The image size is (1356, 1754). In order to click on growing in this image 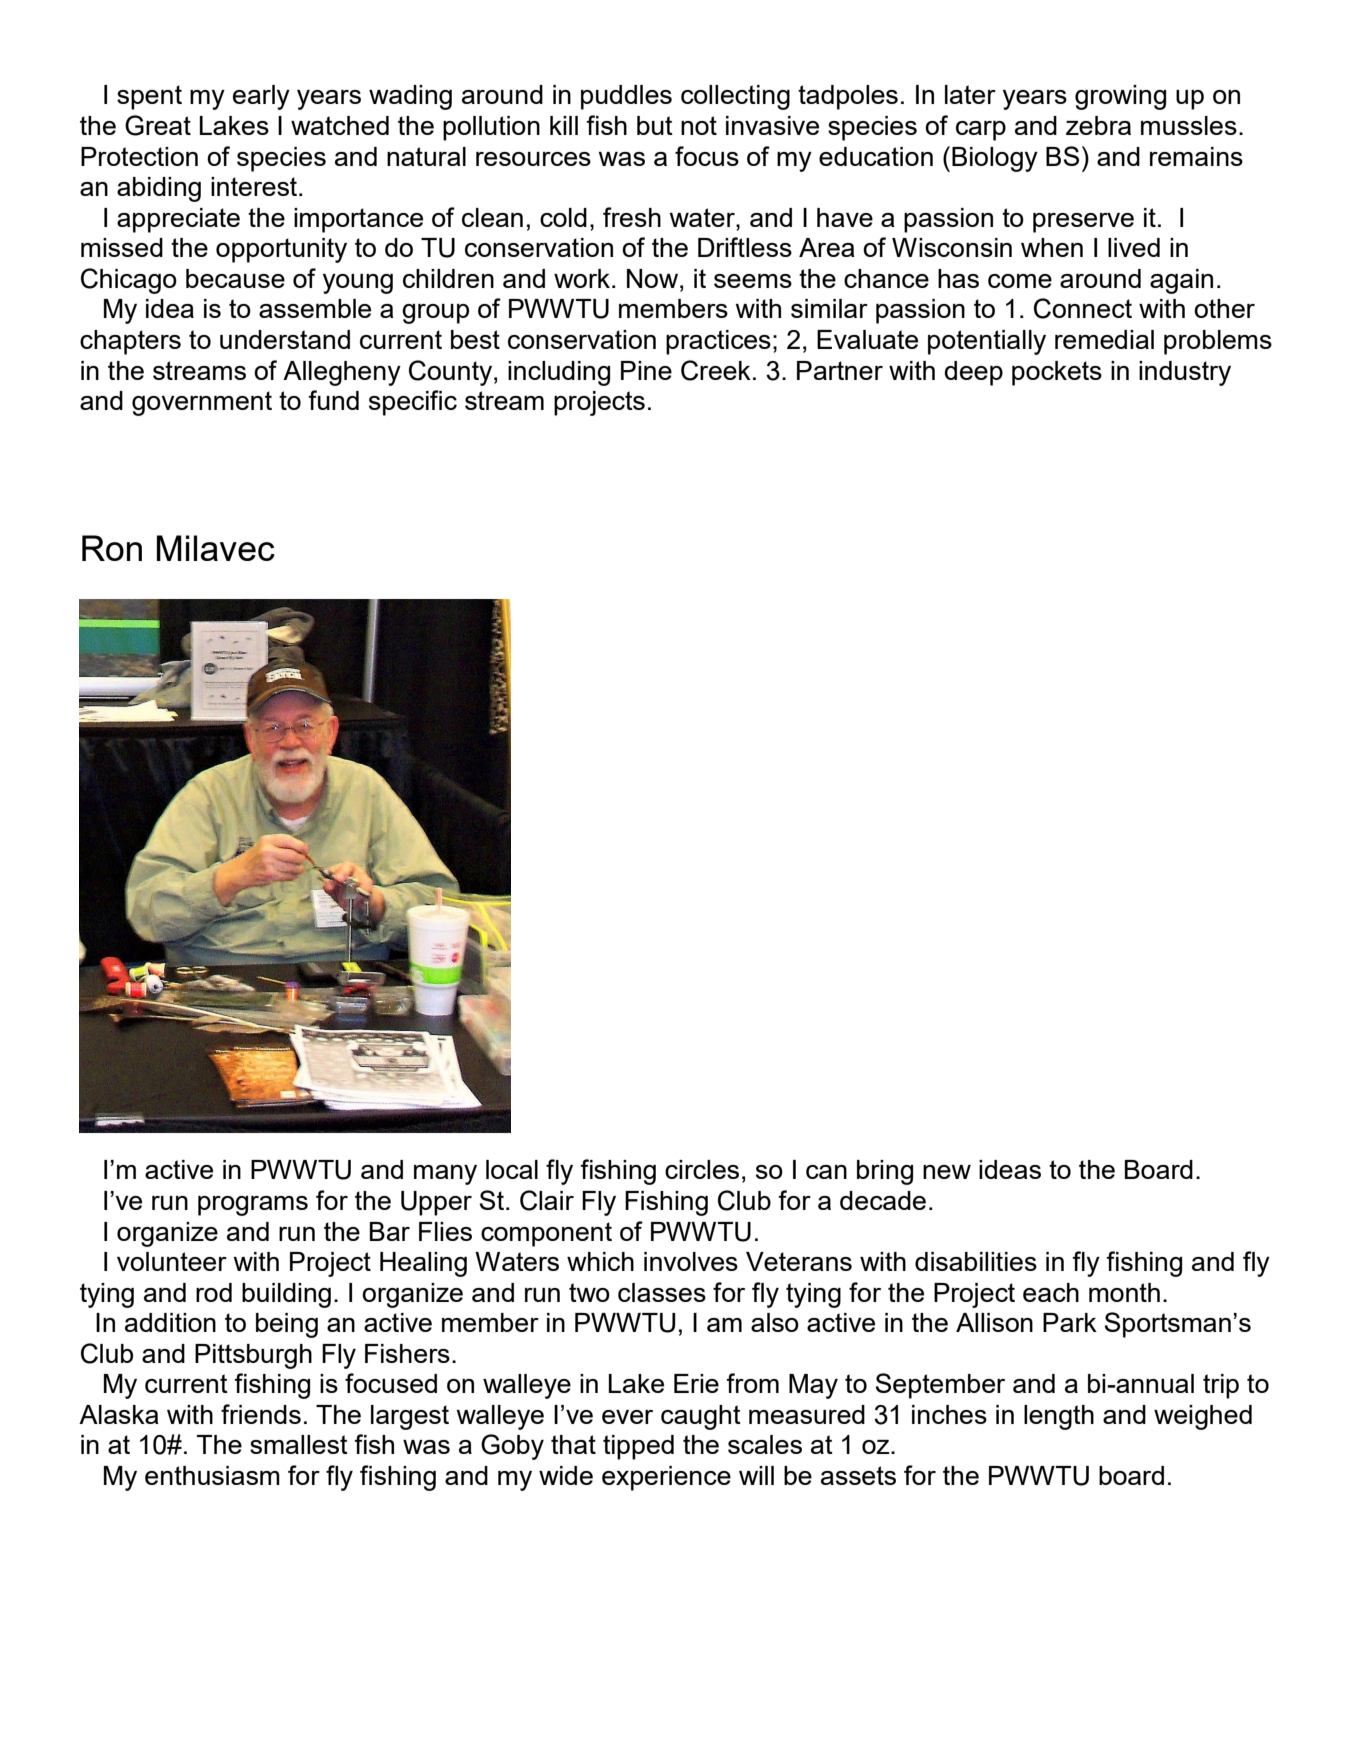, I will do `click(1120, 97)`.
